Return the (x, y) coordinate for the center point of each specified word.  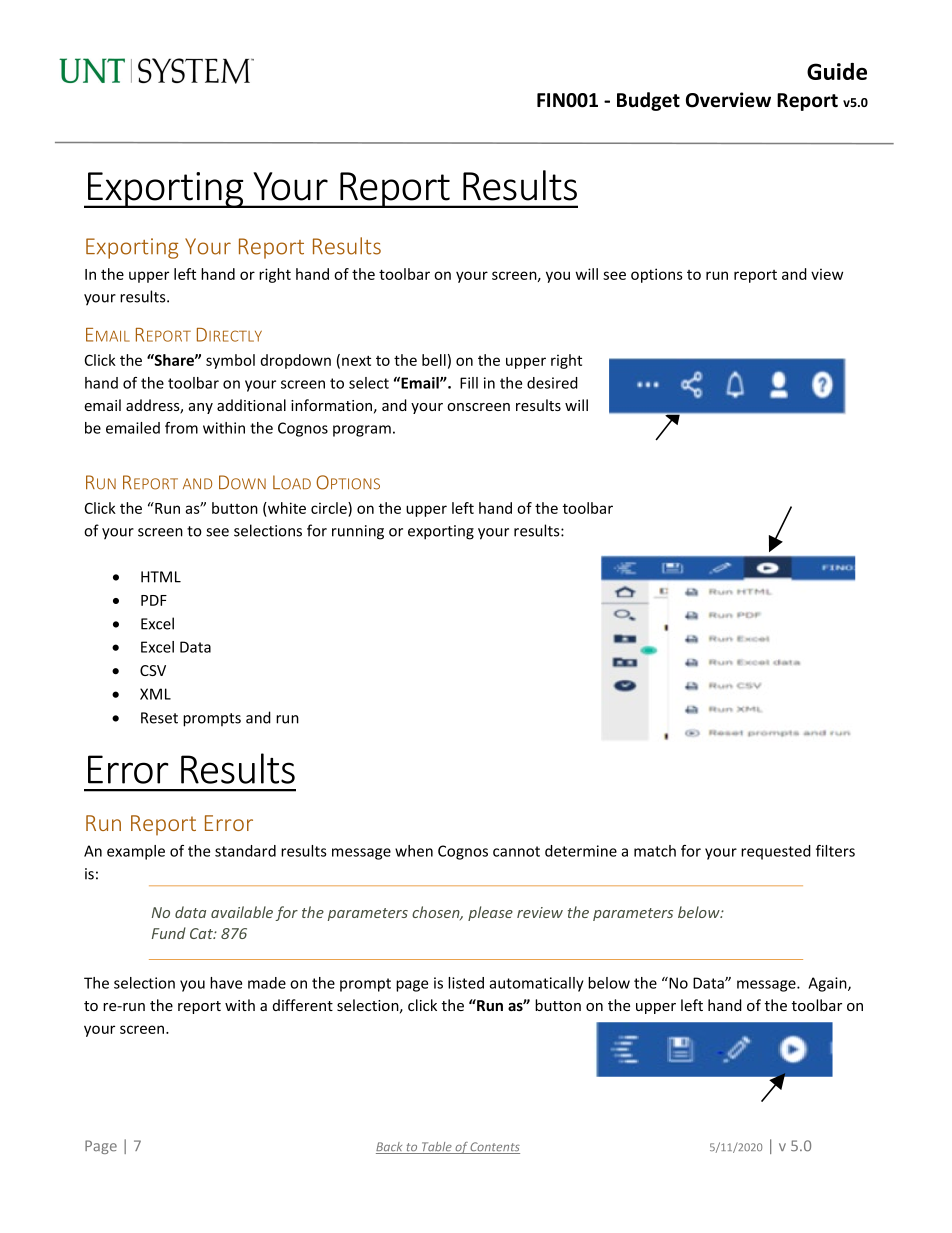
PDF (154, 600)
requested (776, 852)
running (358, 532)
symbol (230, 361)
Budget (648, 101)
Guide (837, 71)
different (303, 1005)
